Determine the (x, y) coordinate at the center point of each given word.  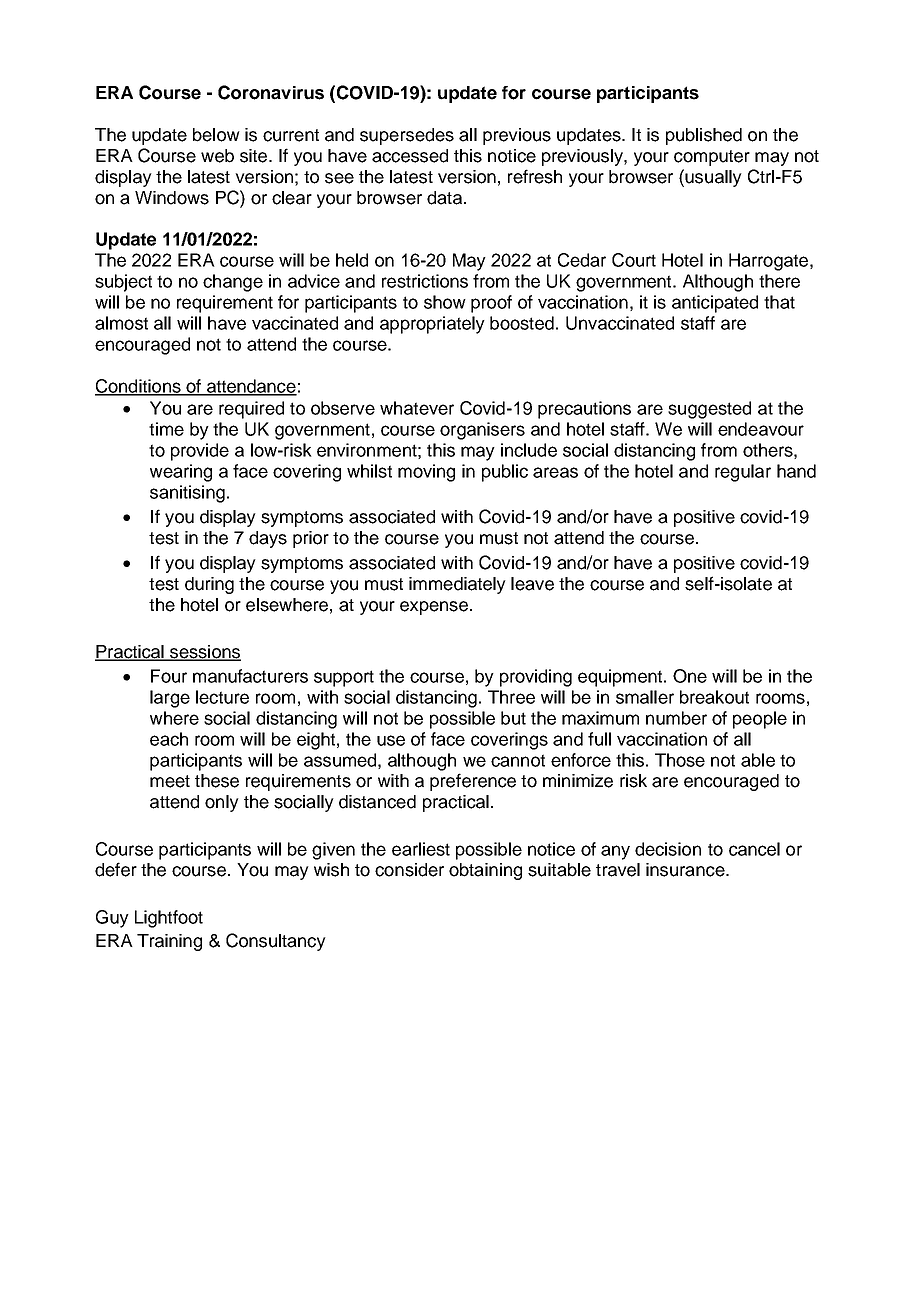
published (704, 136)
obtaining (485, 871)
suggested (709, 410)
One (690, 676)
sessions (204, 653)
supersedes (407, 136)
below (216, 135)
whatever (417, 408)
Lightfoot (169, 919)
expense (434, 608)
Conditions (139, 387)
